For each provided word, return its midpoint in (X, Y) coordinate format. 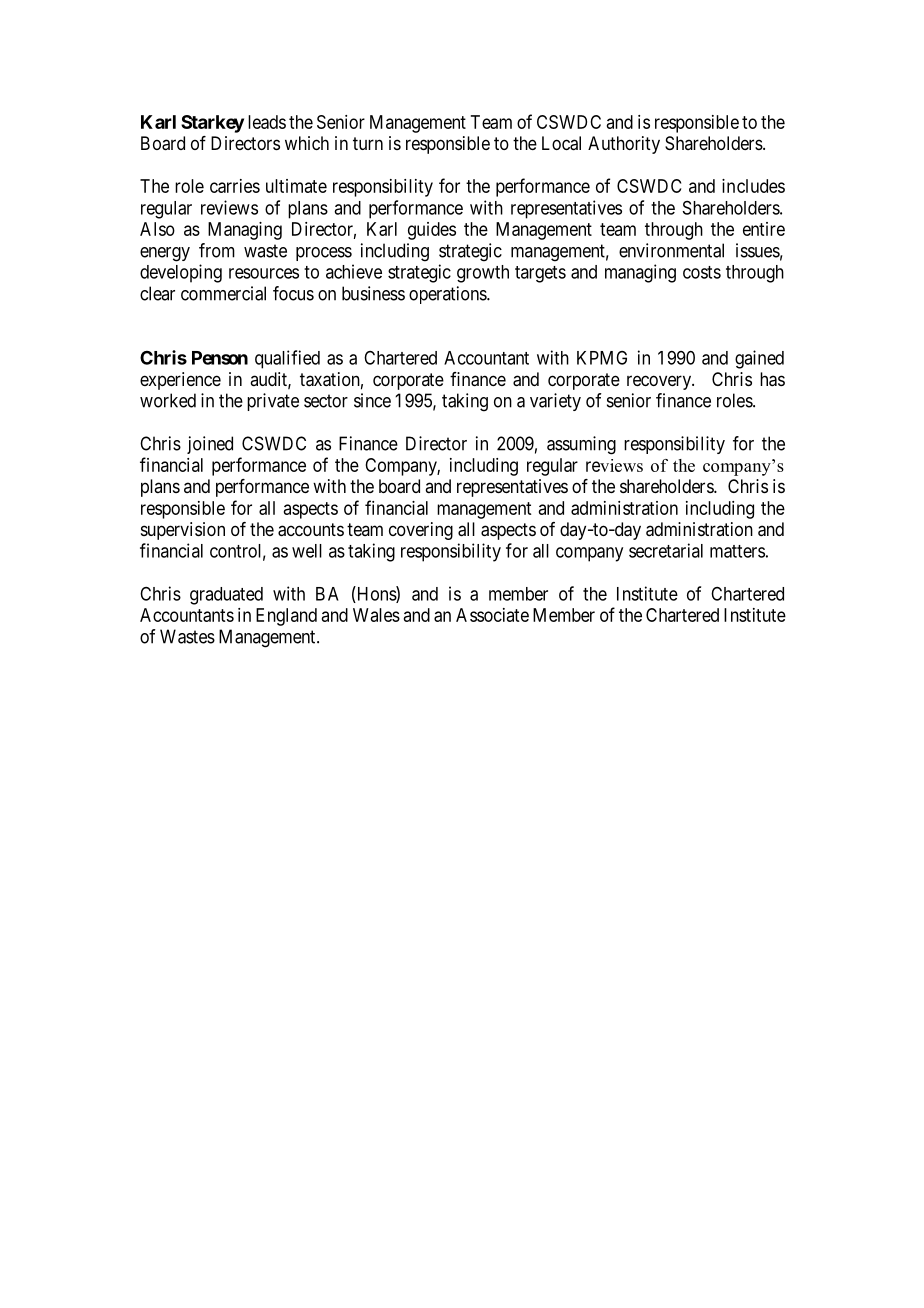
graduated (226, 596)
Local (561, 143)
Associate (492, 615)
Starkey (212, 124)
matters (737, 551)
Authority (624, 145)
